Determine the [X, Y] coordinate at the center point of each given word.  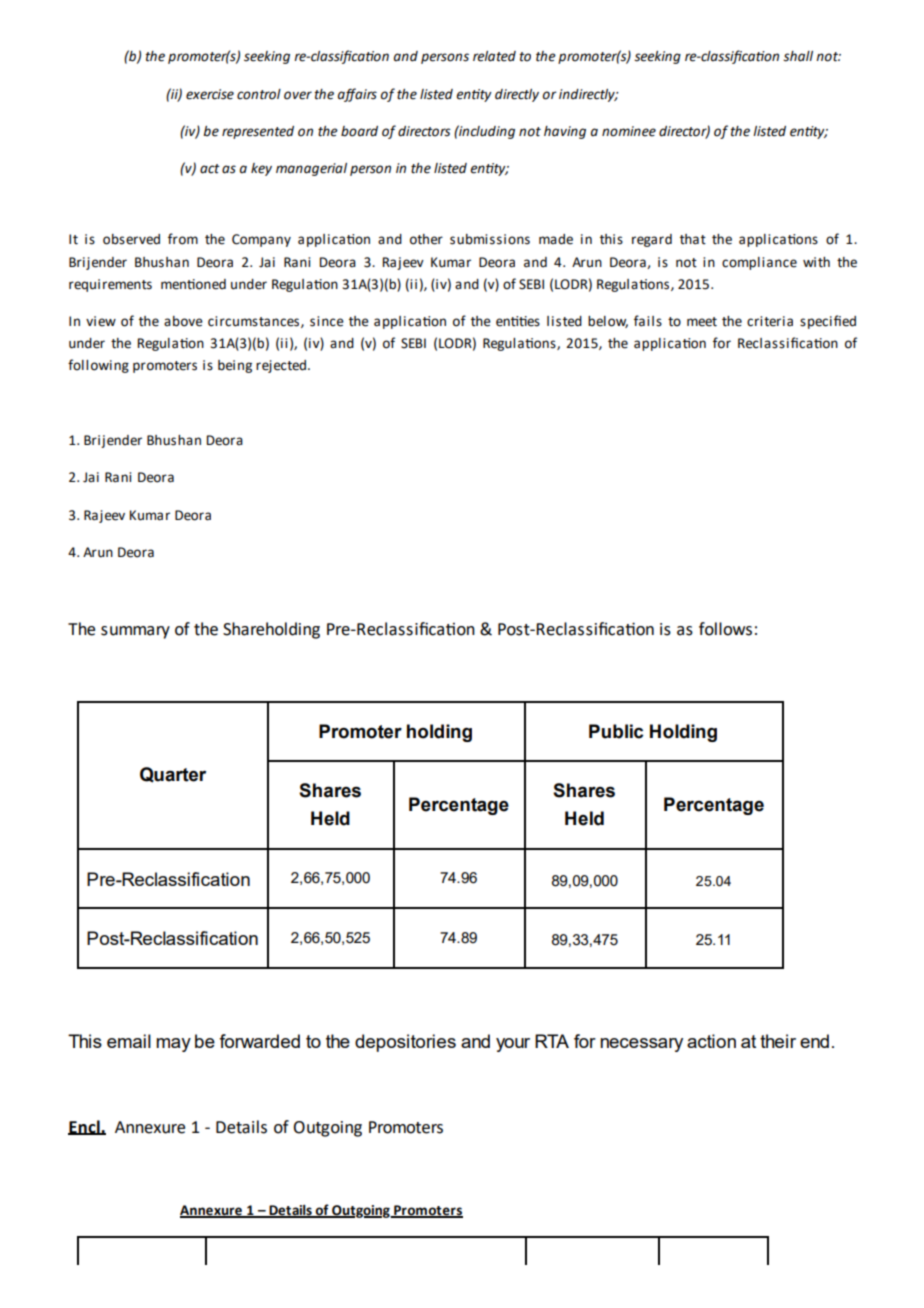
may [173, 1045]
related [494, 56]
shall [798, 56]
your [513, 1045]
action [711, 1041]
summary [135, 632]
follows [725, 629]
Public [616, 731]
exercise [210, 94]
